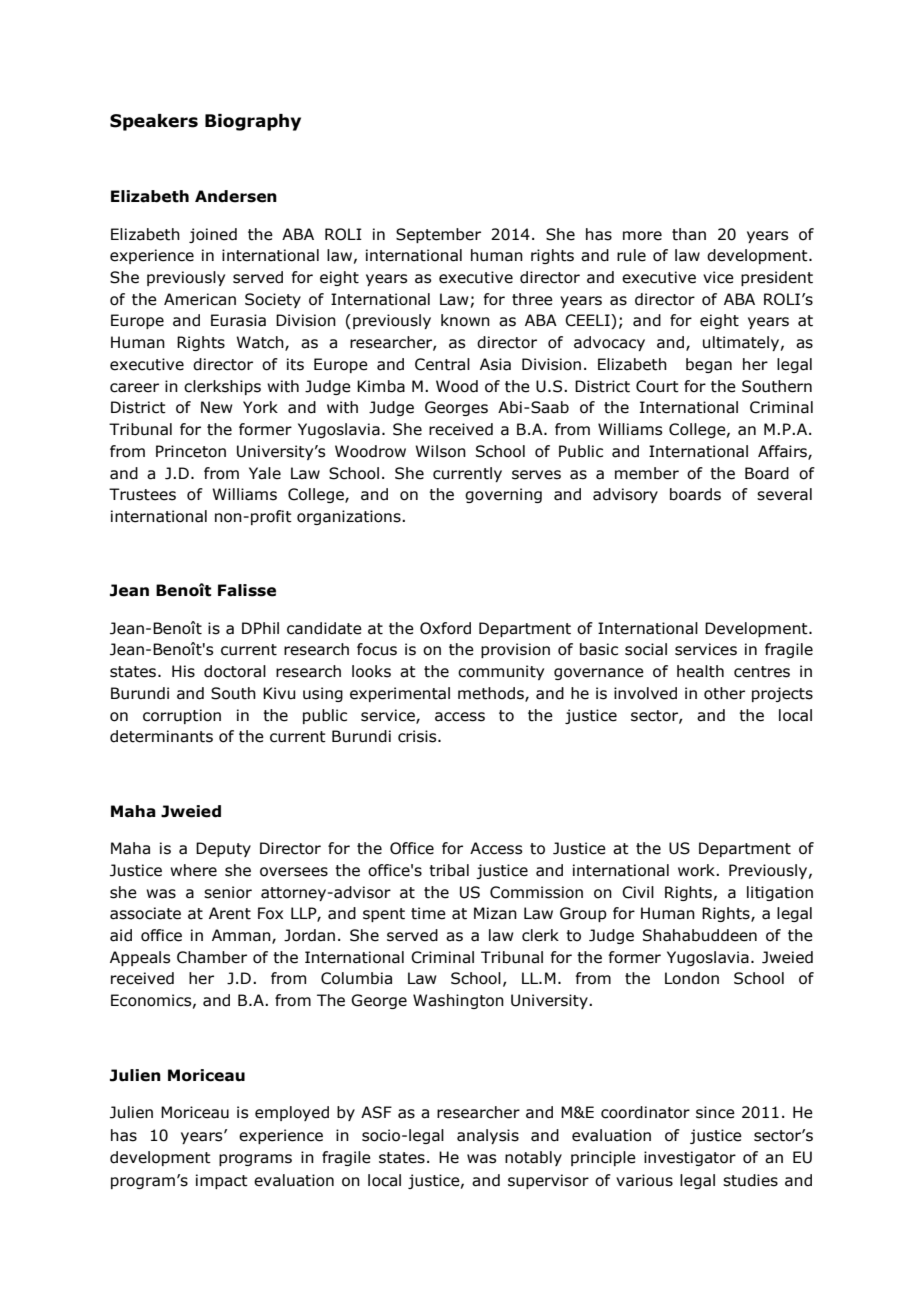  What do you see at coordinates (438, 235) in the image?
I see `September` at bounding box center [438, 235].
